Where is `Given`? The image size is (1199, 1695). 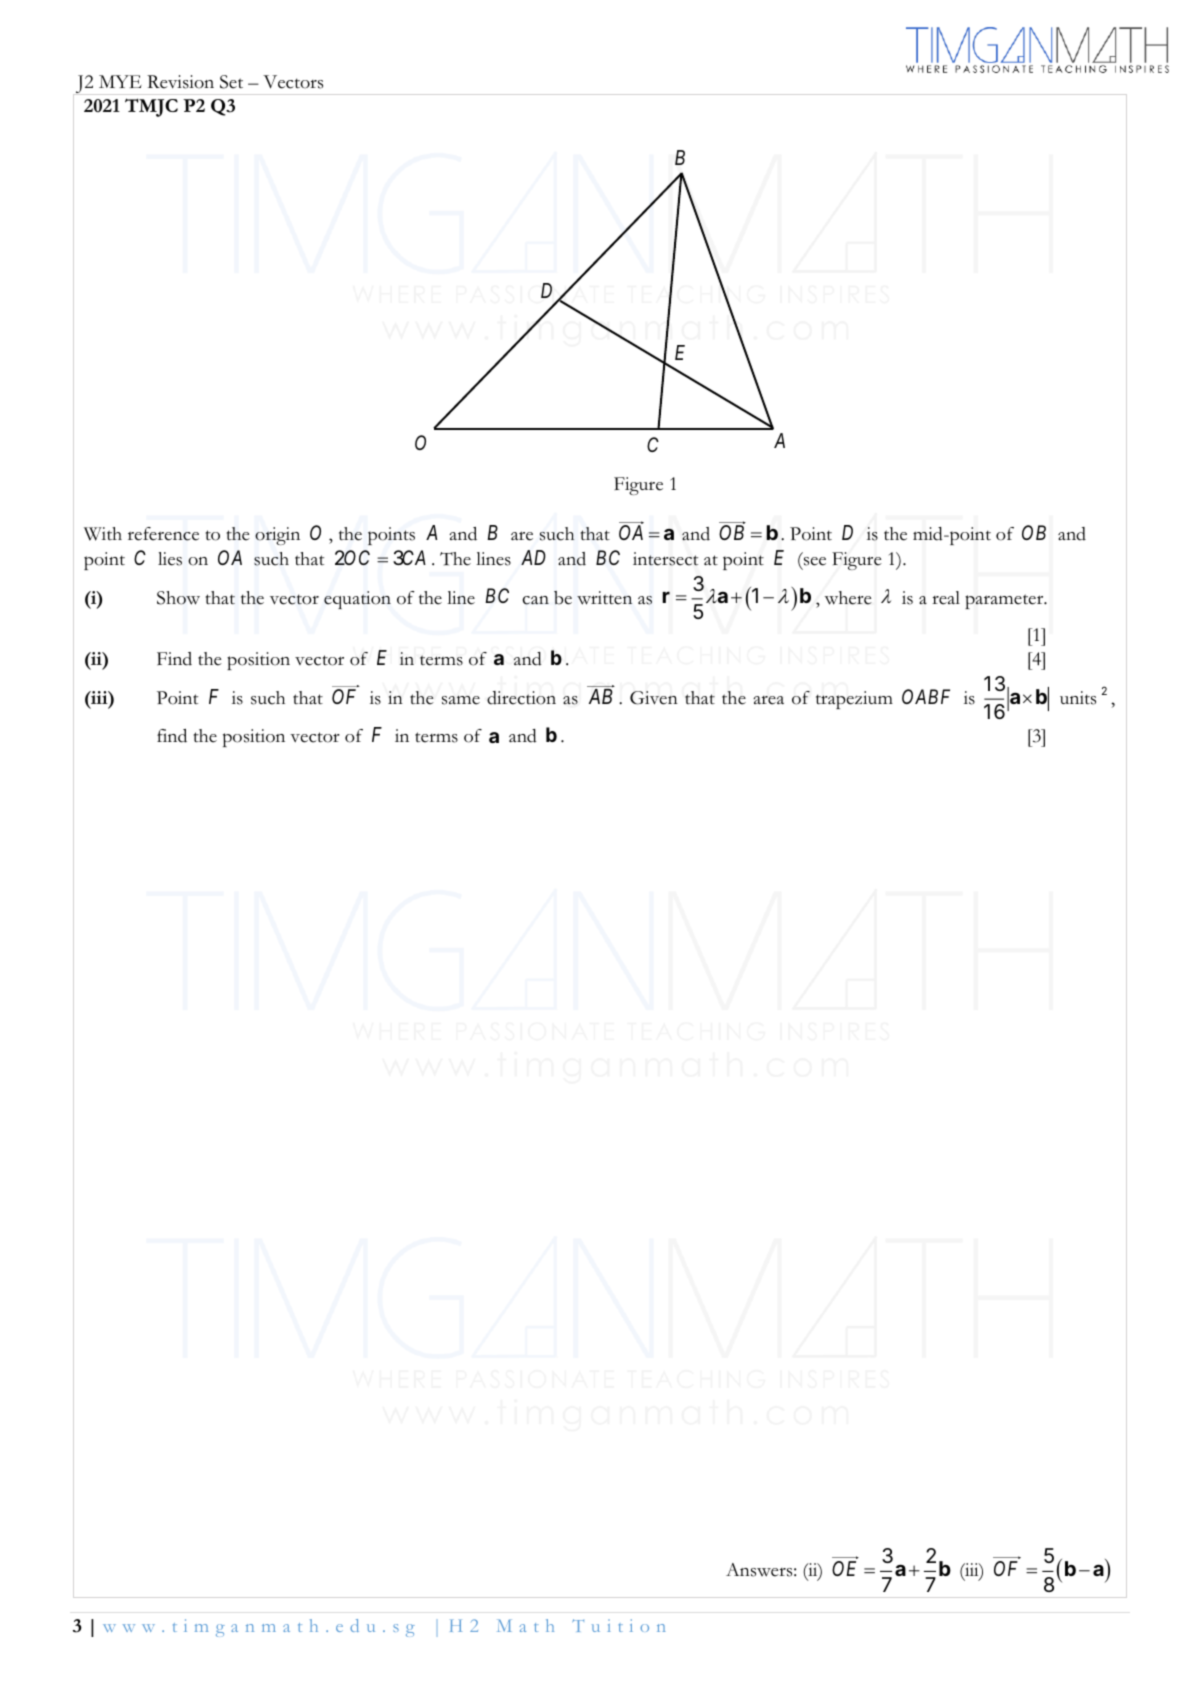
Given is located at coordinates (654, 698).
